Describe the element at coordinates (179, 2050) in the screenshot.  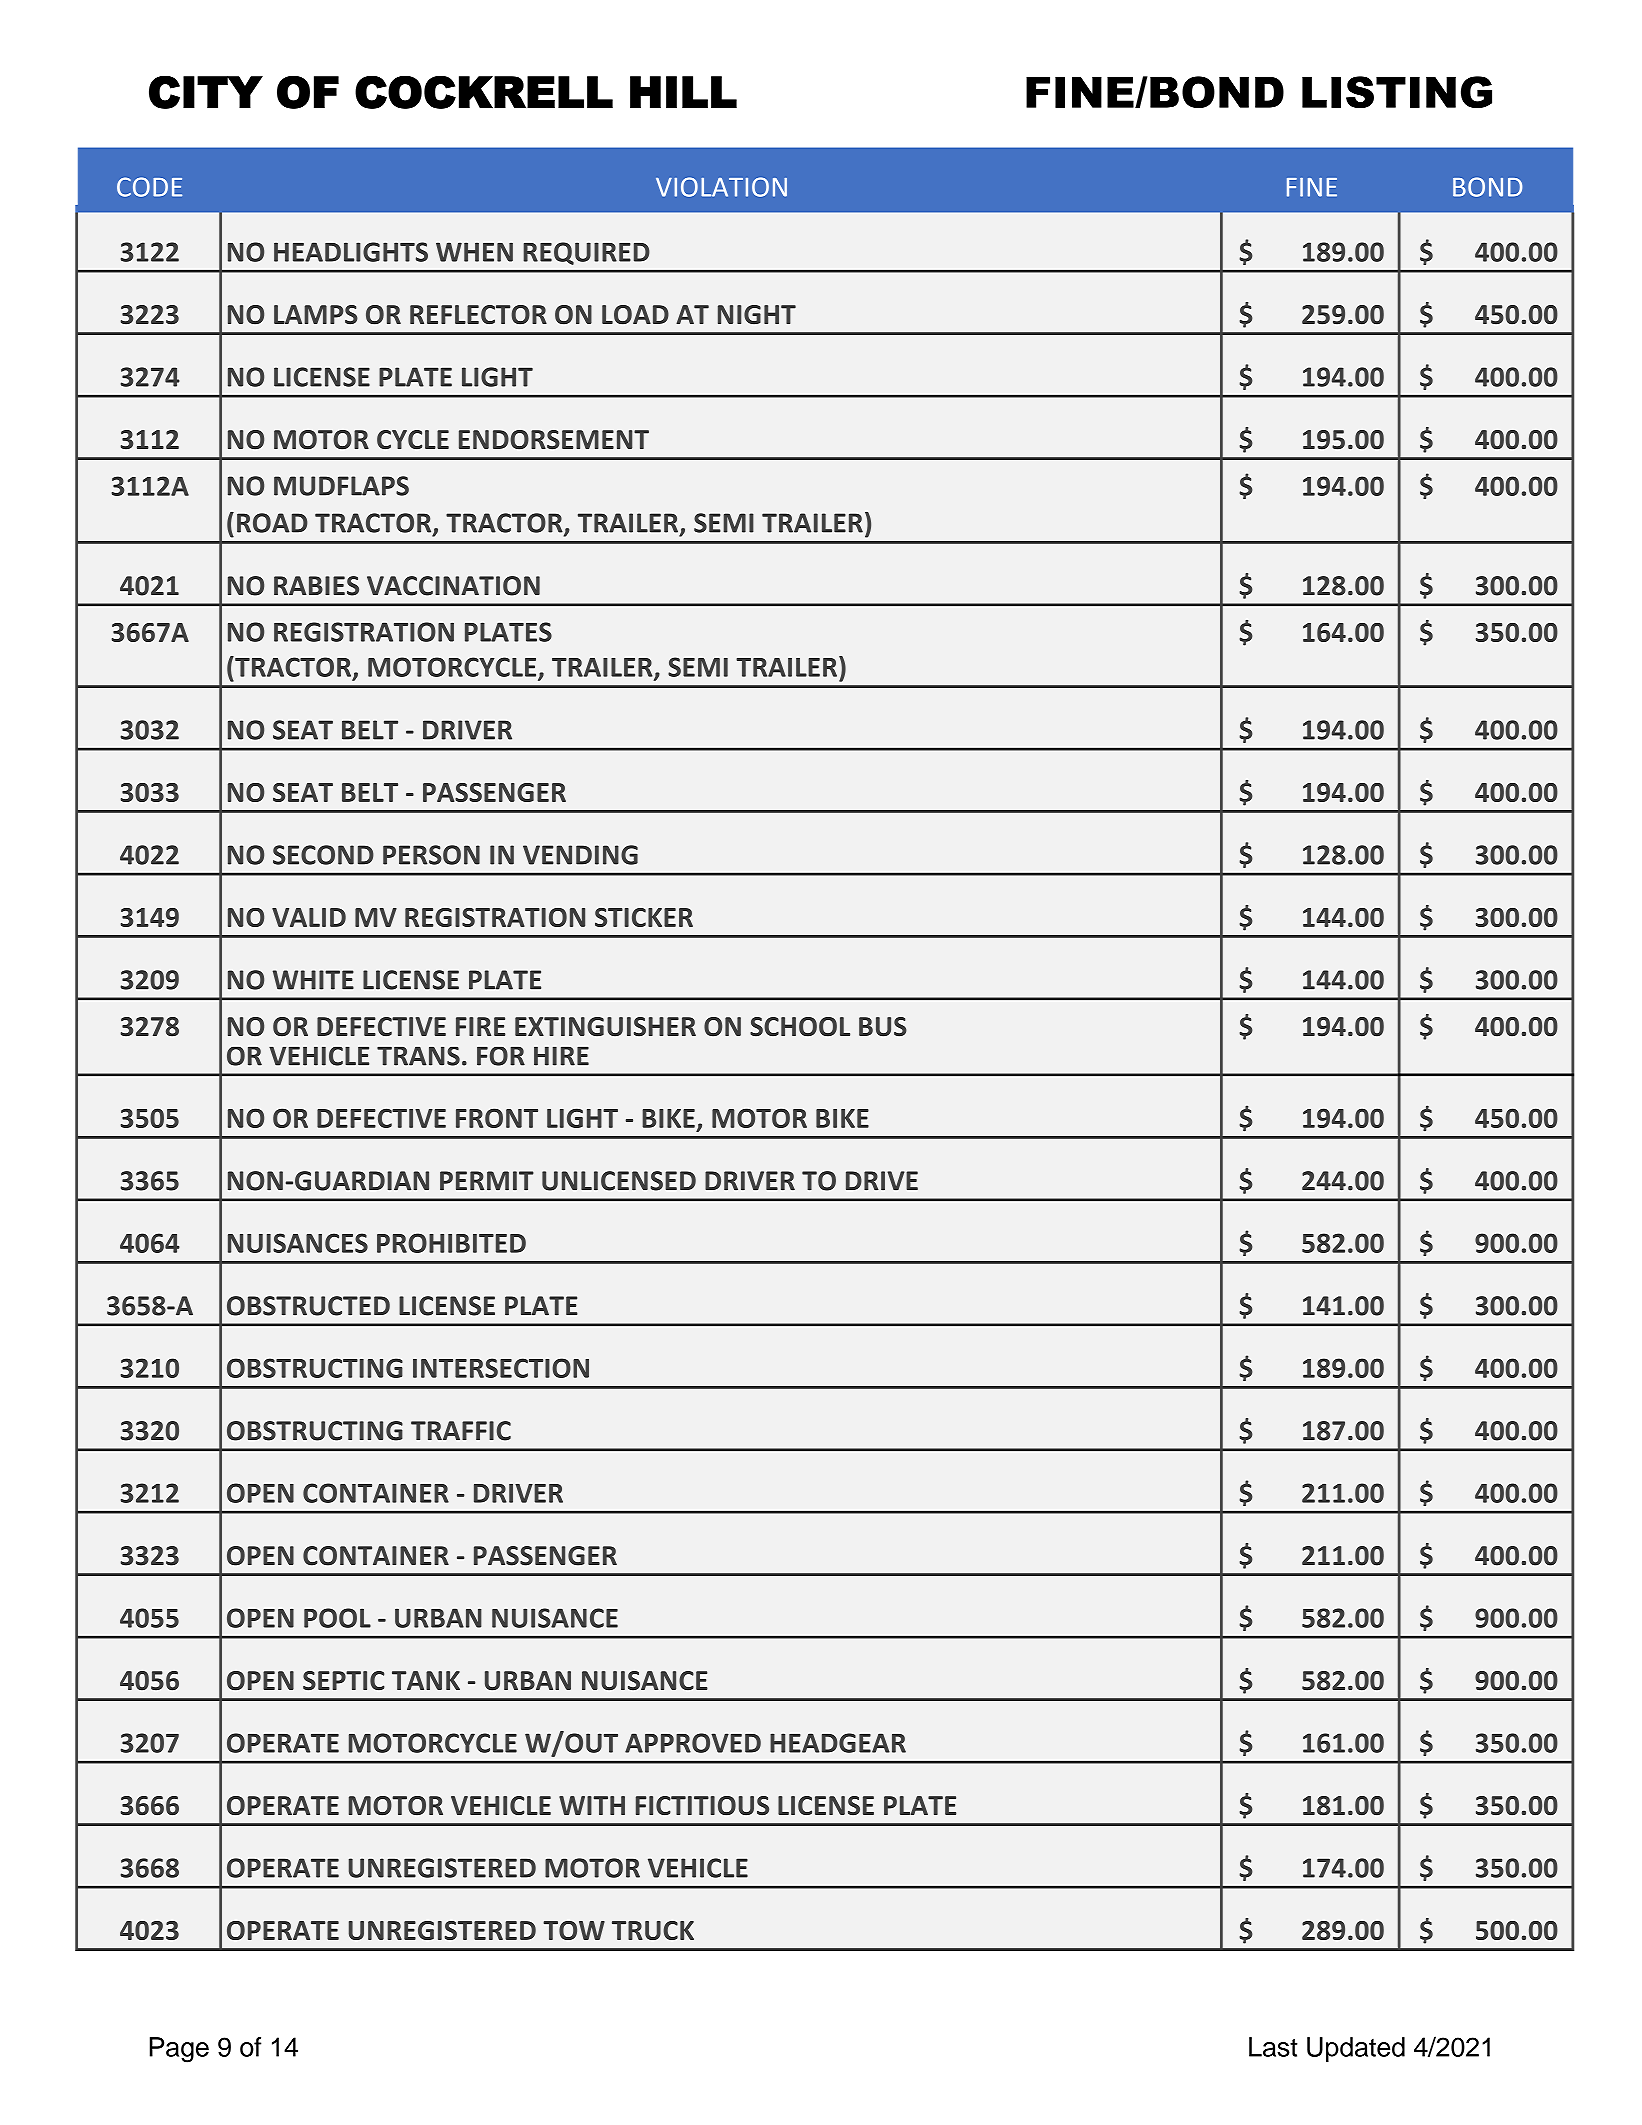
I see `Page` at that location.
